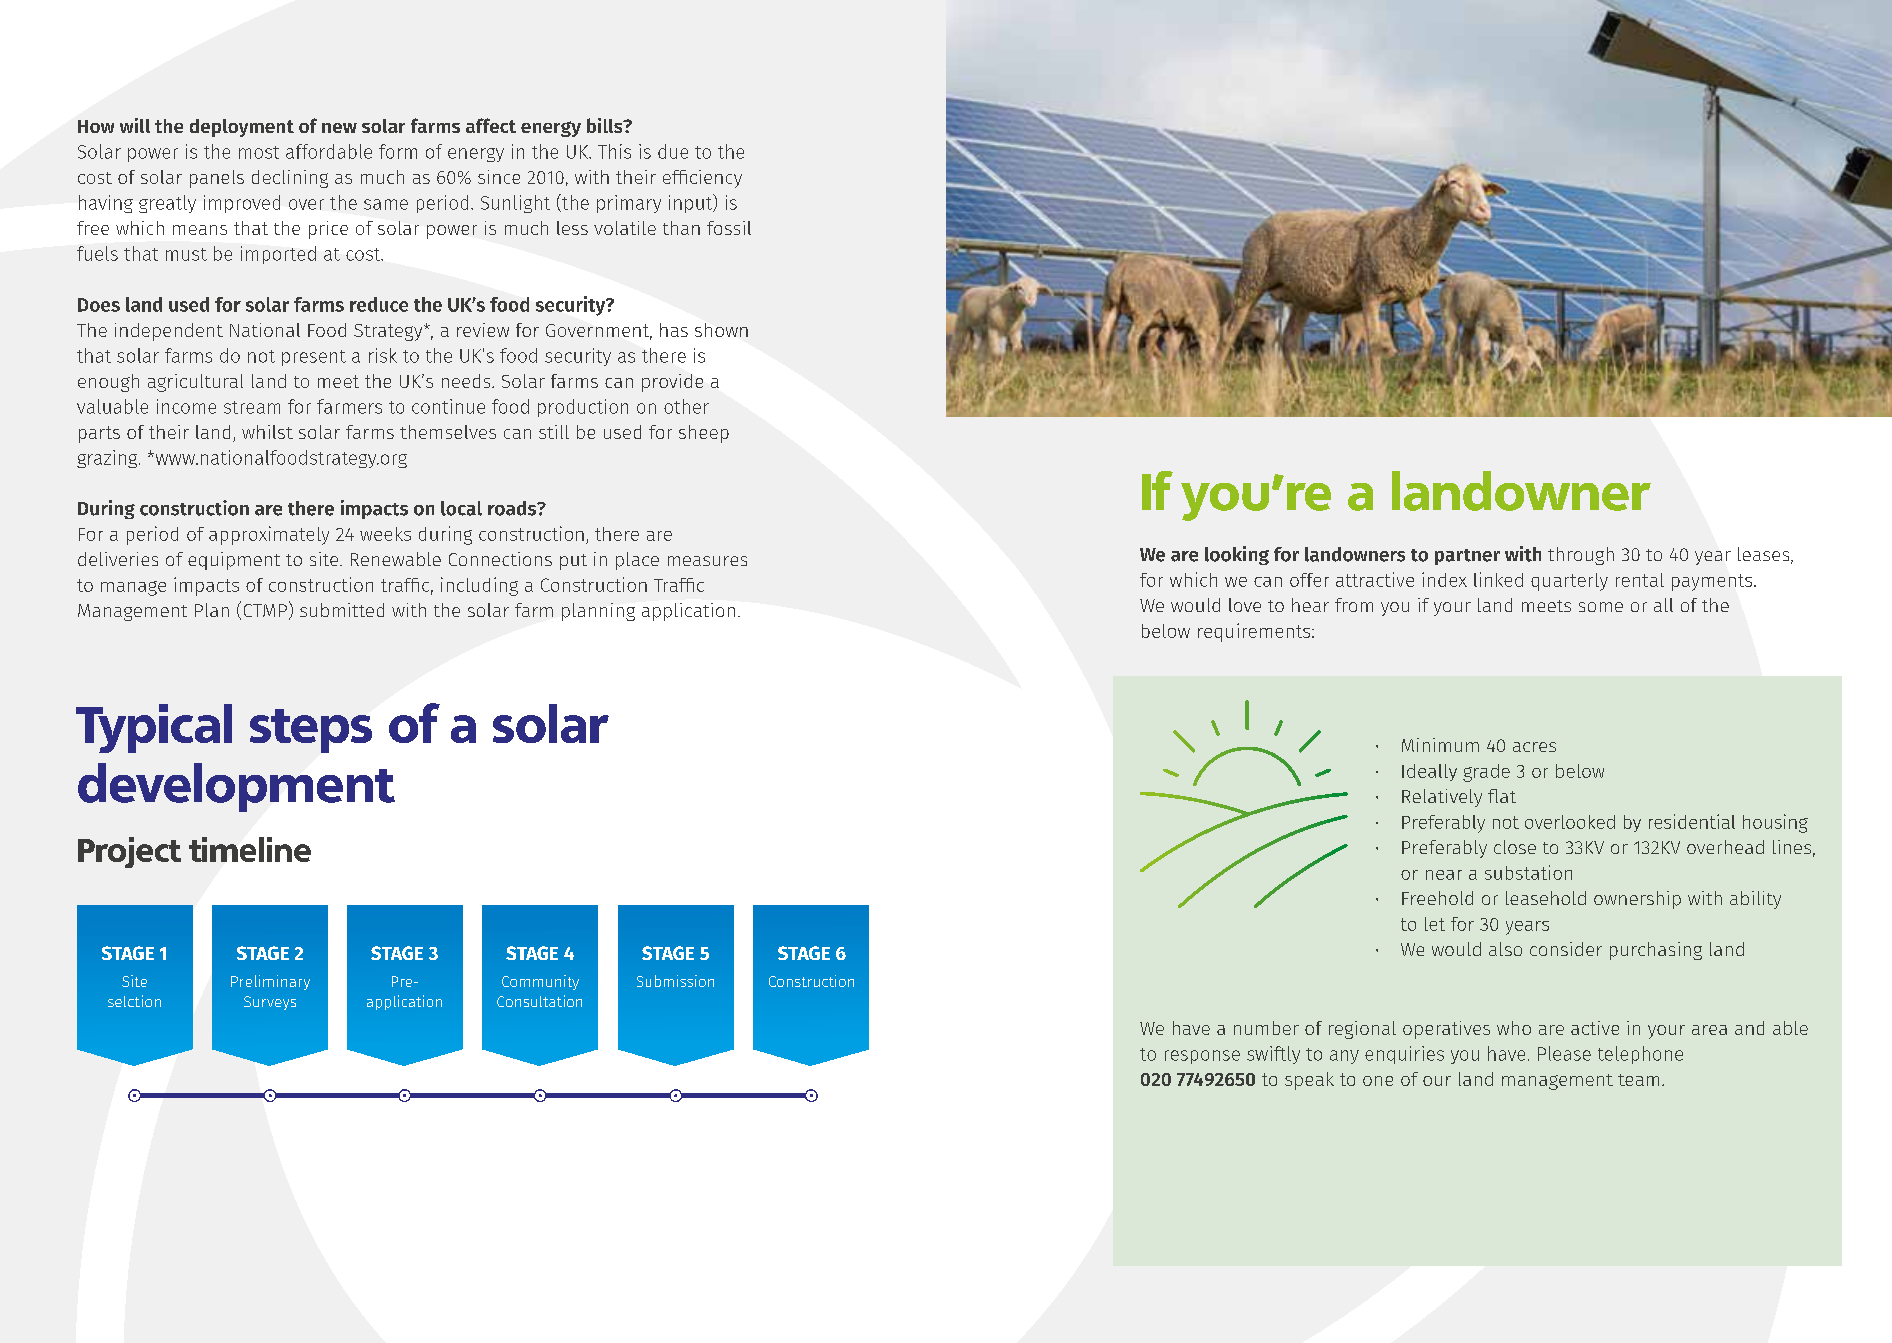  Describe the element at coordinates (1601, 607) in the page. I see `some` at that location.
